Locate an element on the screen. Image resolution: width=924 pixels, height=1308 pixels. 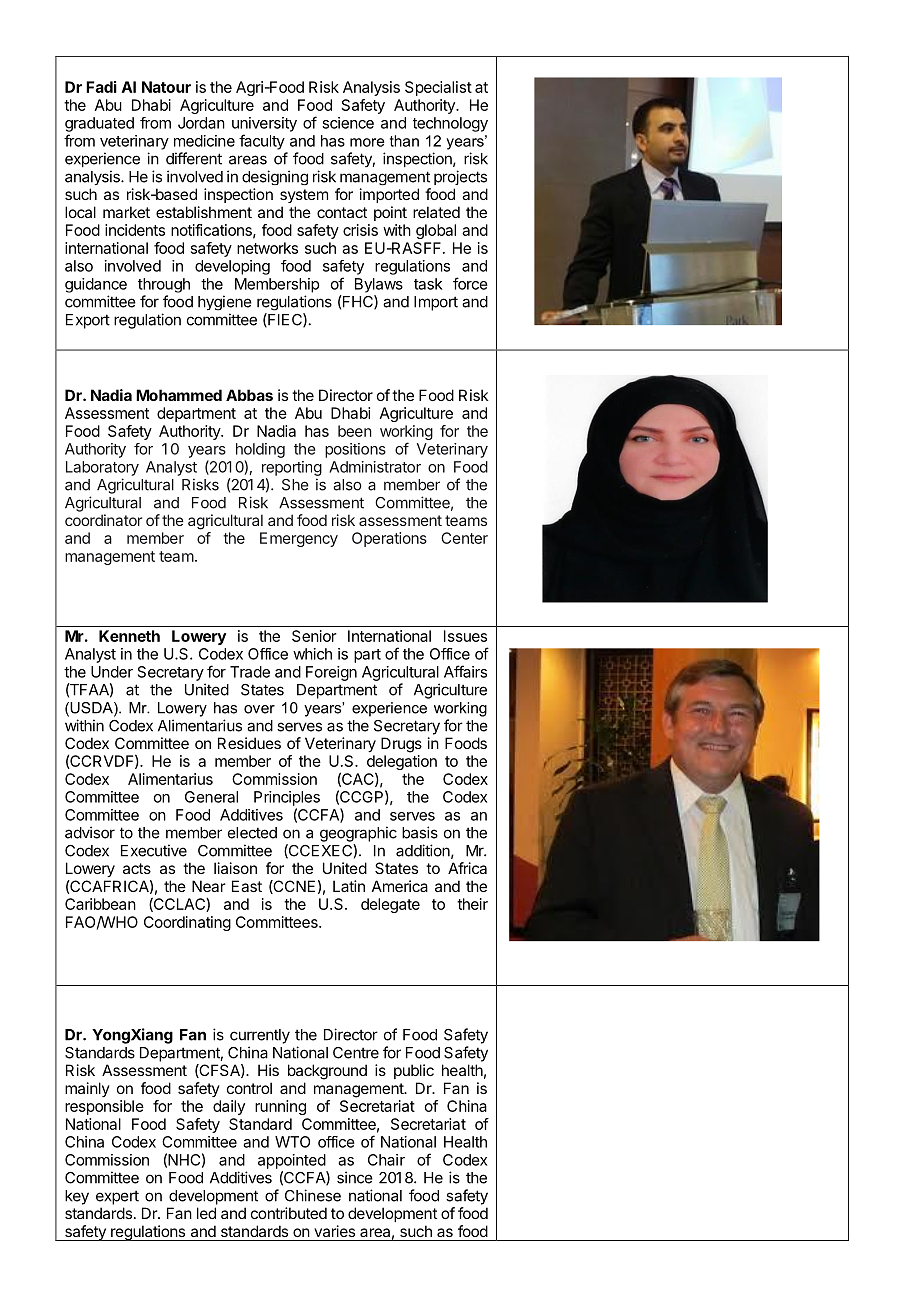
than is located at coordinates (404, 141).
